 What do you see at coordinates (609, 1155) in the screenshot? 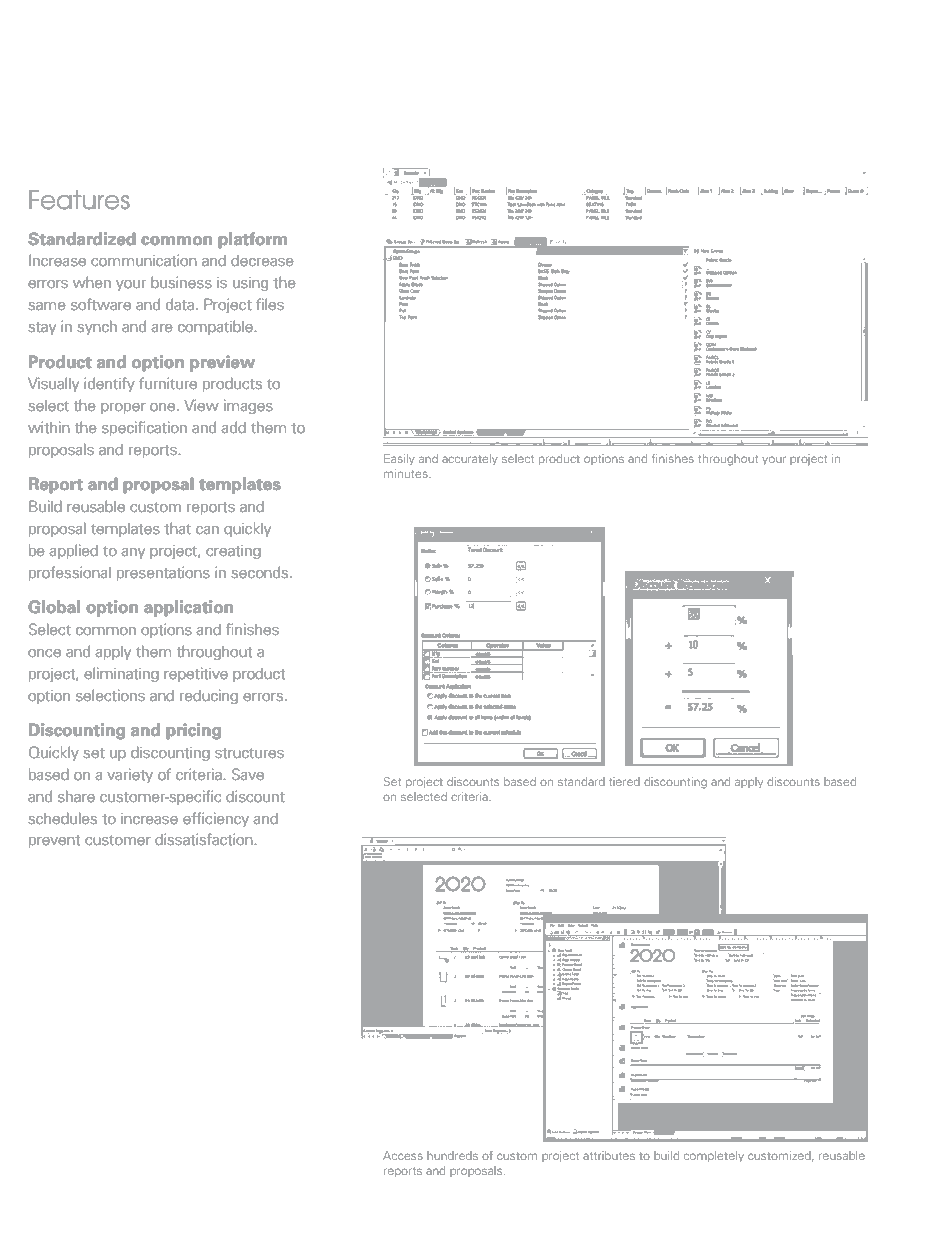
I see `attributes` at bounding box center [609, 1155].
